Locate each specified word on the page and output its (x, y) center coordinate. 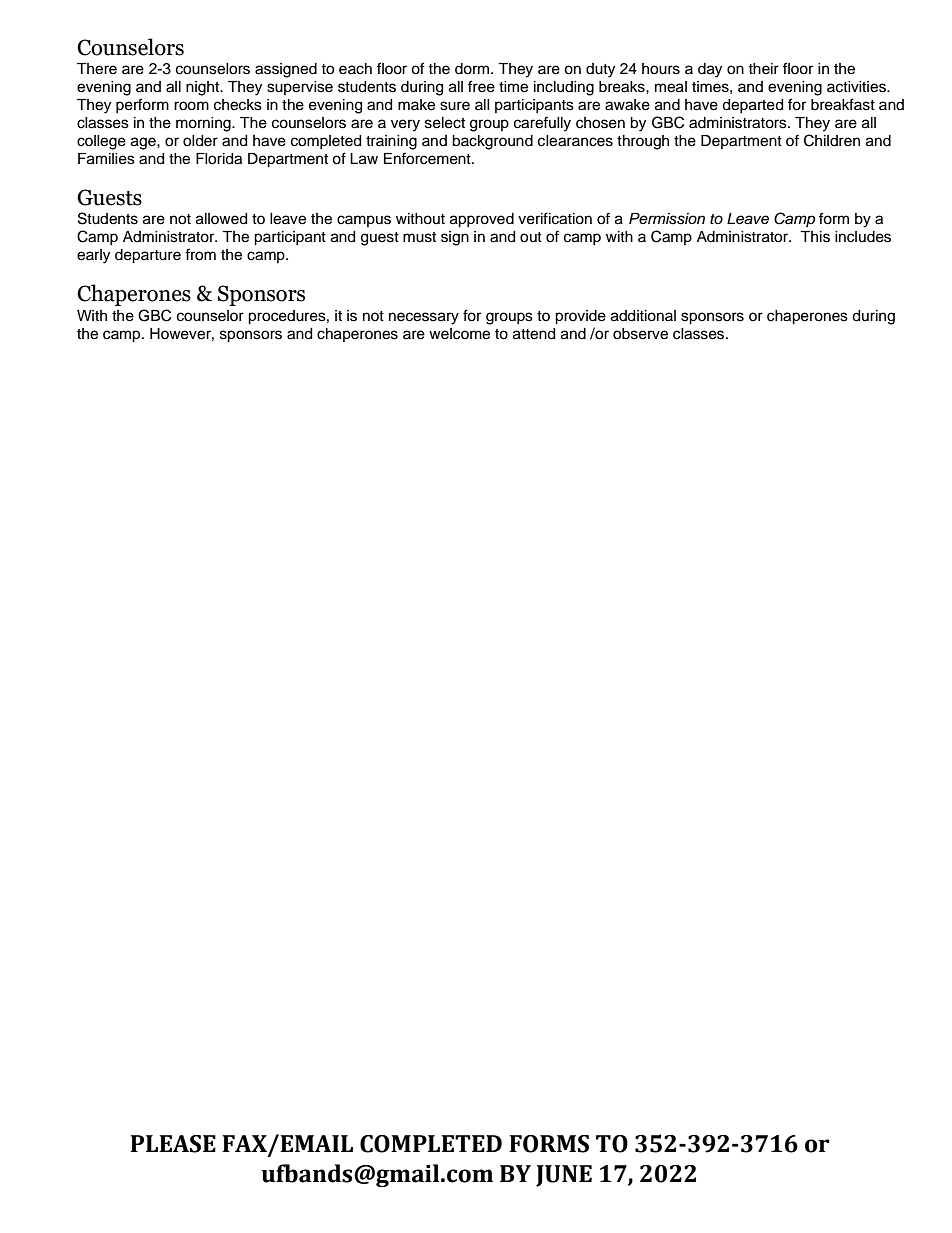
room (191, 106)
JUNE (564, 1176)
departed (752, 106)
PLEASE (173, 1144)
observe (640, 334)
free (481, 86)
